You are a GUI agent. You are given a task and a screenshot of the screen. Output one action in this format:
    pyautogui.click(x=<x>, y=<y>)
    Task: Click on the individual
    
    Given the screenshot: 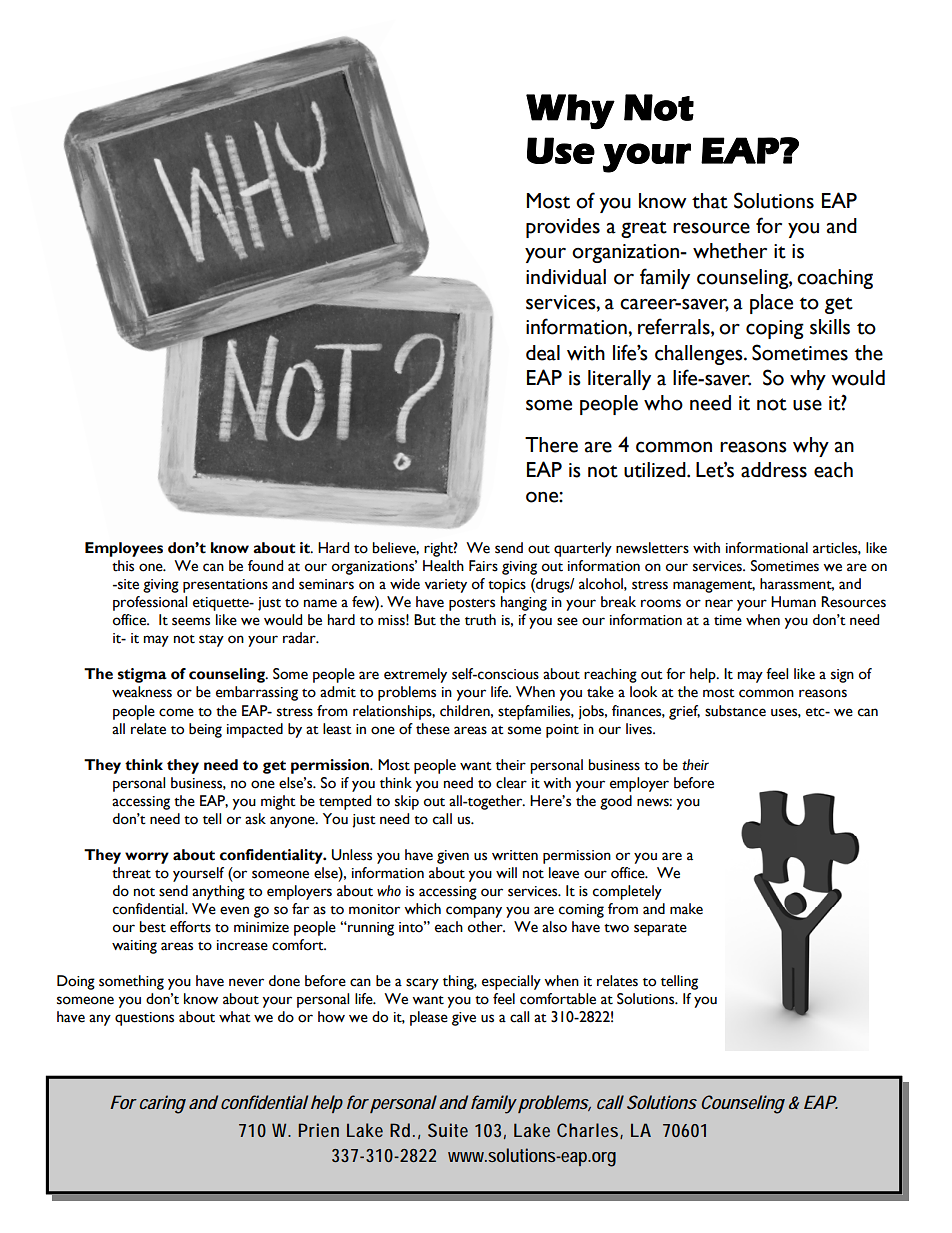 What is the action you would take?
    pyautogui.click(x=566, y=277)
